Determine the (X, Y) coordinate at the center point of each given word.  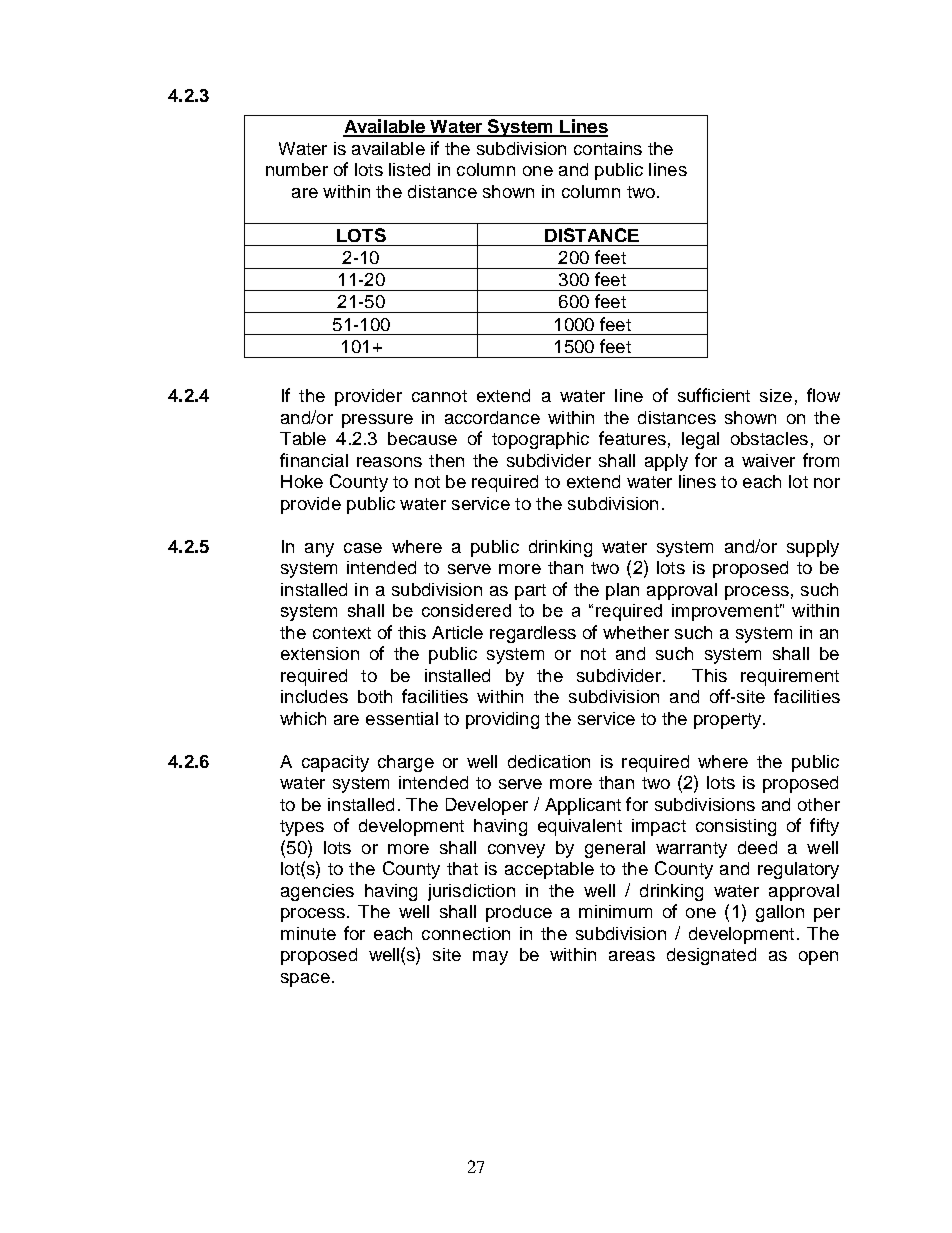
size (776, 395)
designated (711, 956)
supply (813, 548)
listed (409, 169)
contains (608, 148)
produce (519, 913)
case (363, 548)
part (530, 592)
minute (308, 933)
